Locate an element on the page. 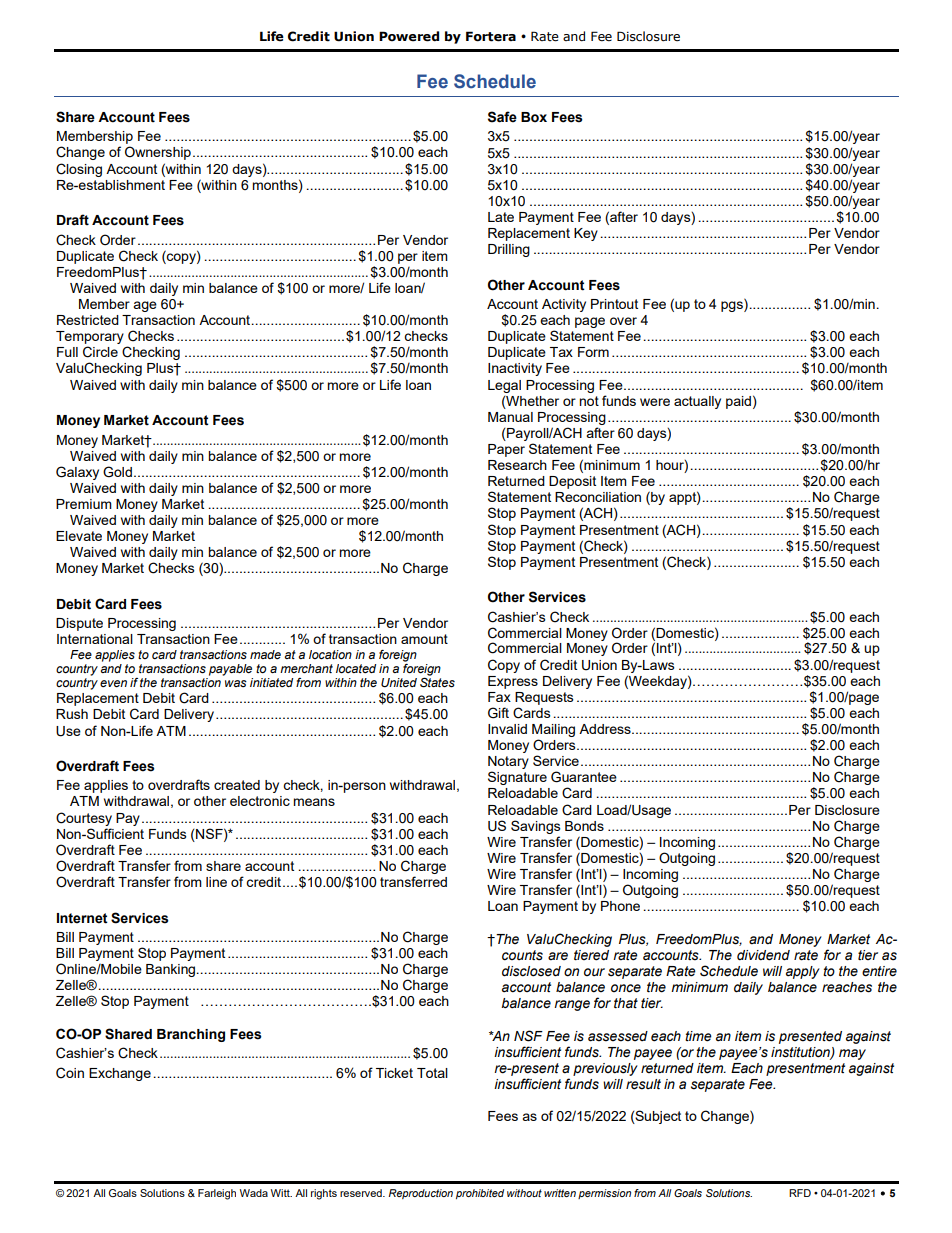 This image has height=1233, width=952. Safe is located at coordinates (502, 117).
